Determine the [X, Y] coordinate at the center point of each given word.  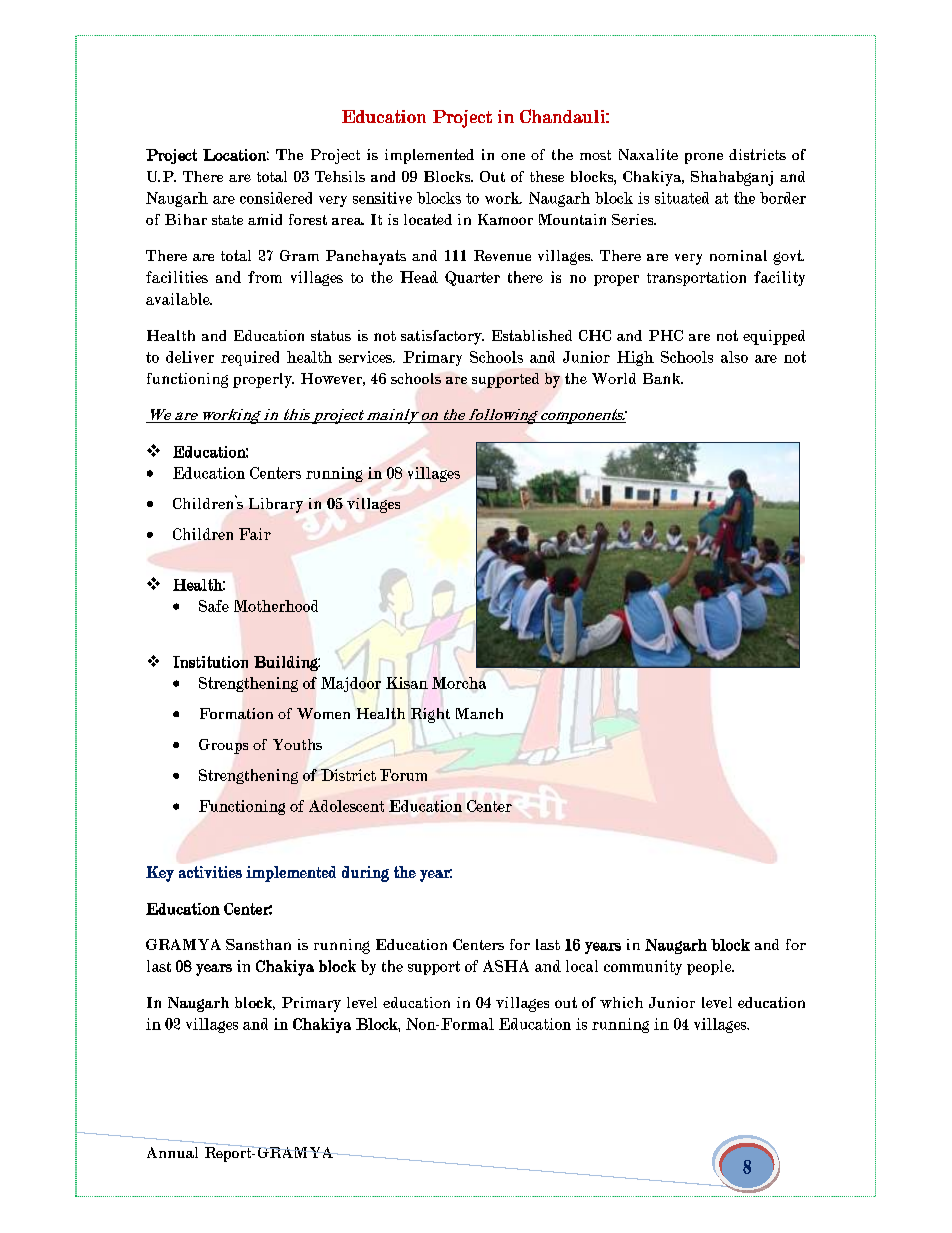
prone [704, 158]
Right [430, 715]
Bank [663, 378]
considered [276, 198]
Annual [172, 1152]
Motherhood [276, 606]
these [547, 176]
